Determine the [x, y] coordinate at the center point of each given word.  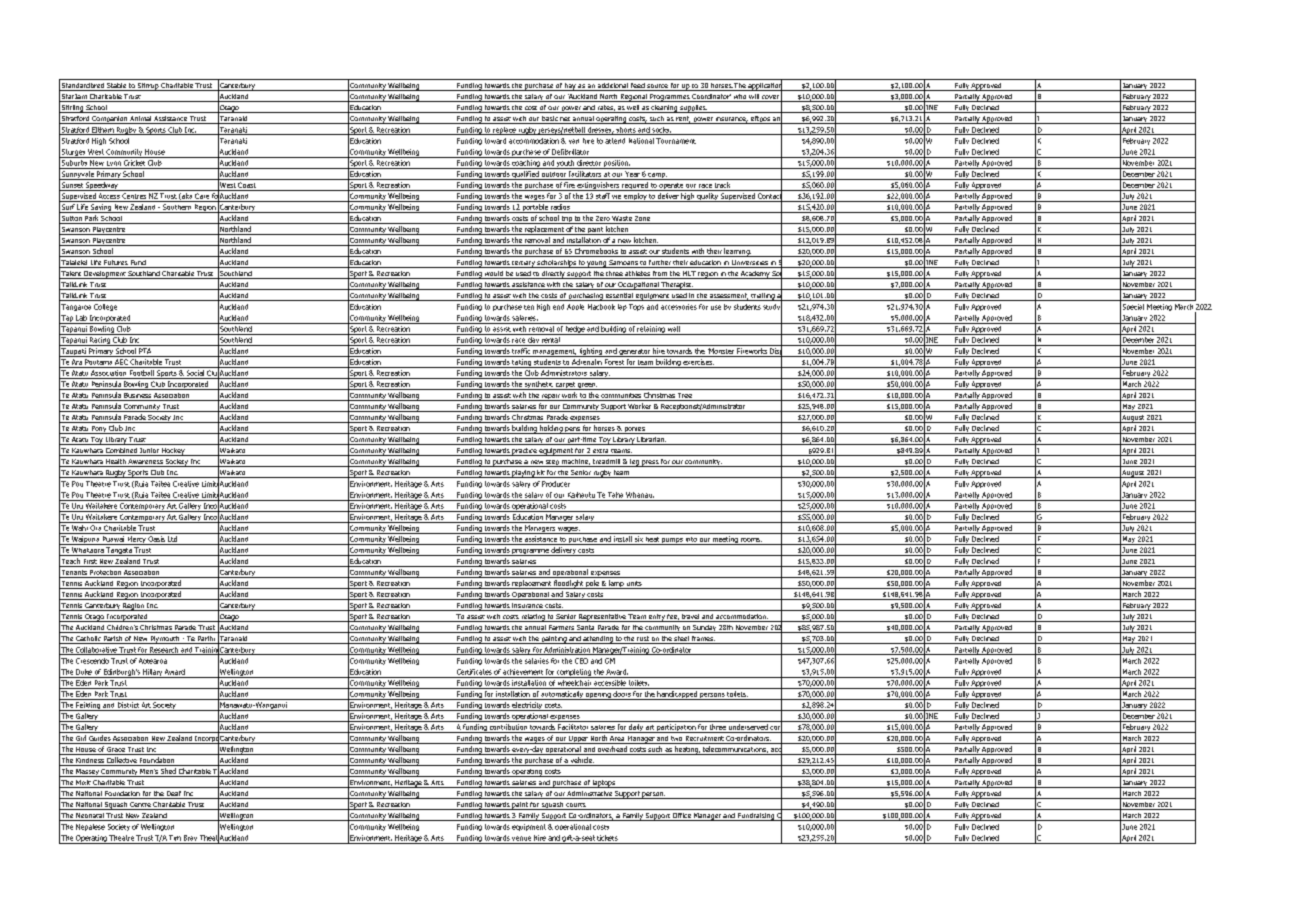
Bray [190, 839]
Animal [140, 120]
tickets [607, 838]
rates [606, 109]
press [650, 463]
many [1157, 87]
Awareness [146, 463]
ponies [634, 430]
